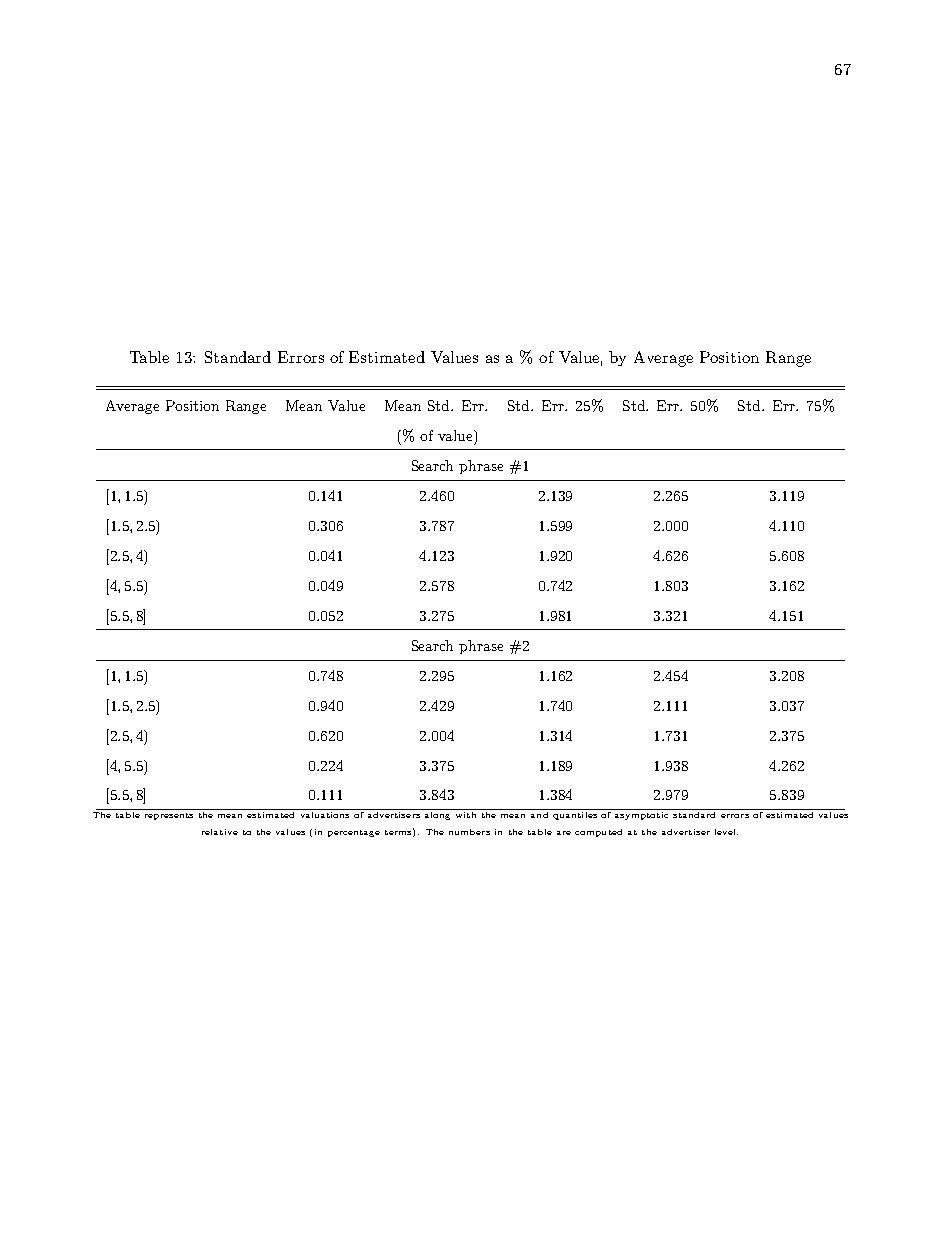 The image size is (952, 1233). I want to click on with, so click(466, 813).
